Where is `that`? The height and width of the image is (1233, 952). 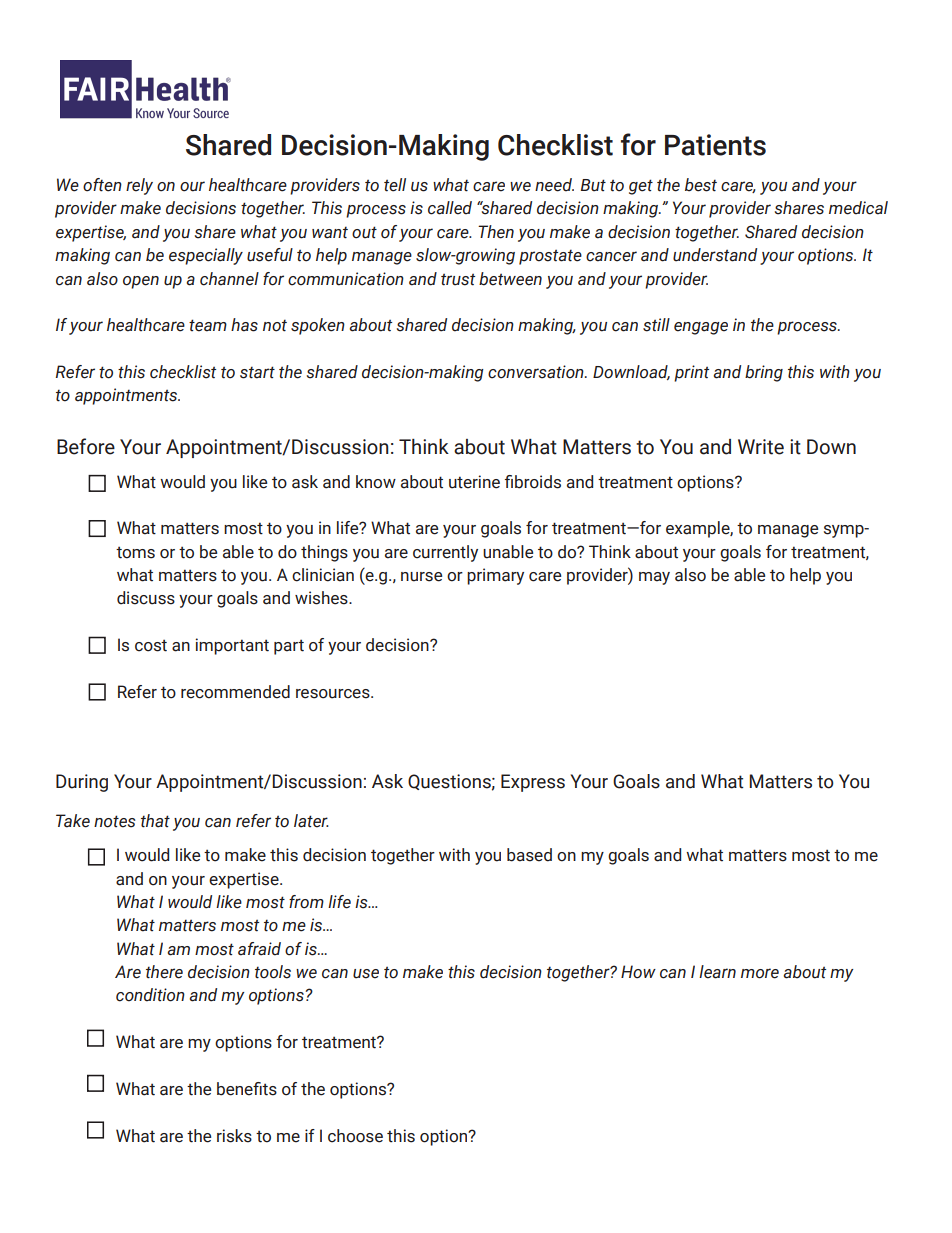 that is located at coordinates (155, 821).
